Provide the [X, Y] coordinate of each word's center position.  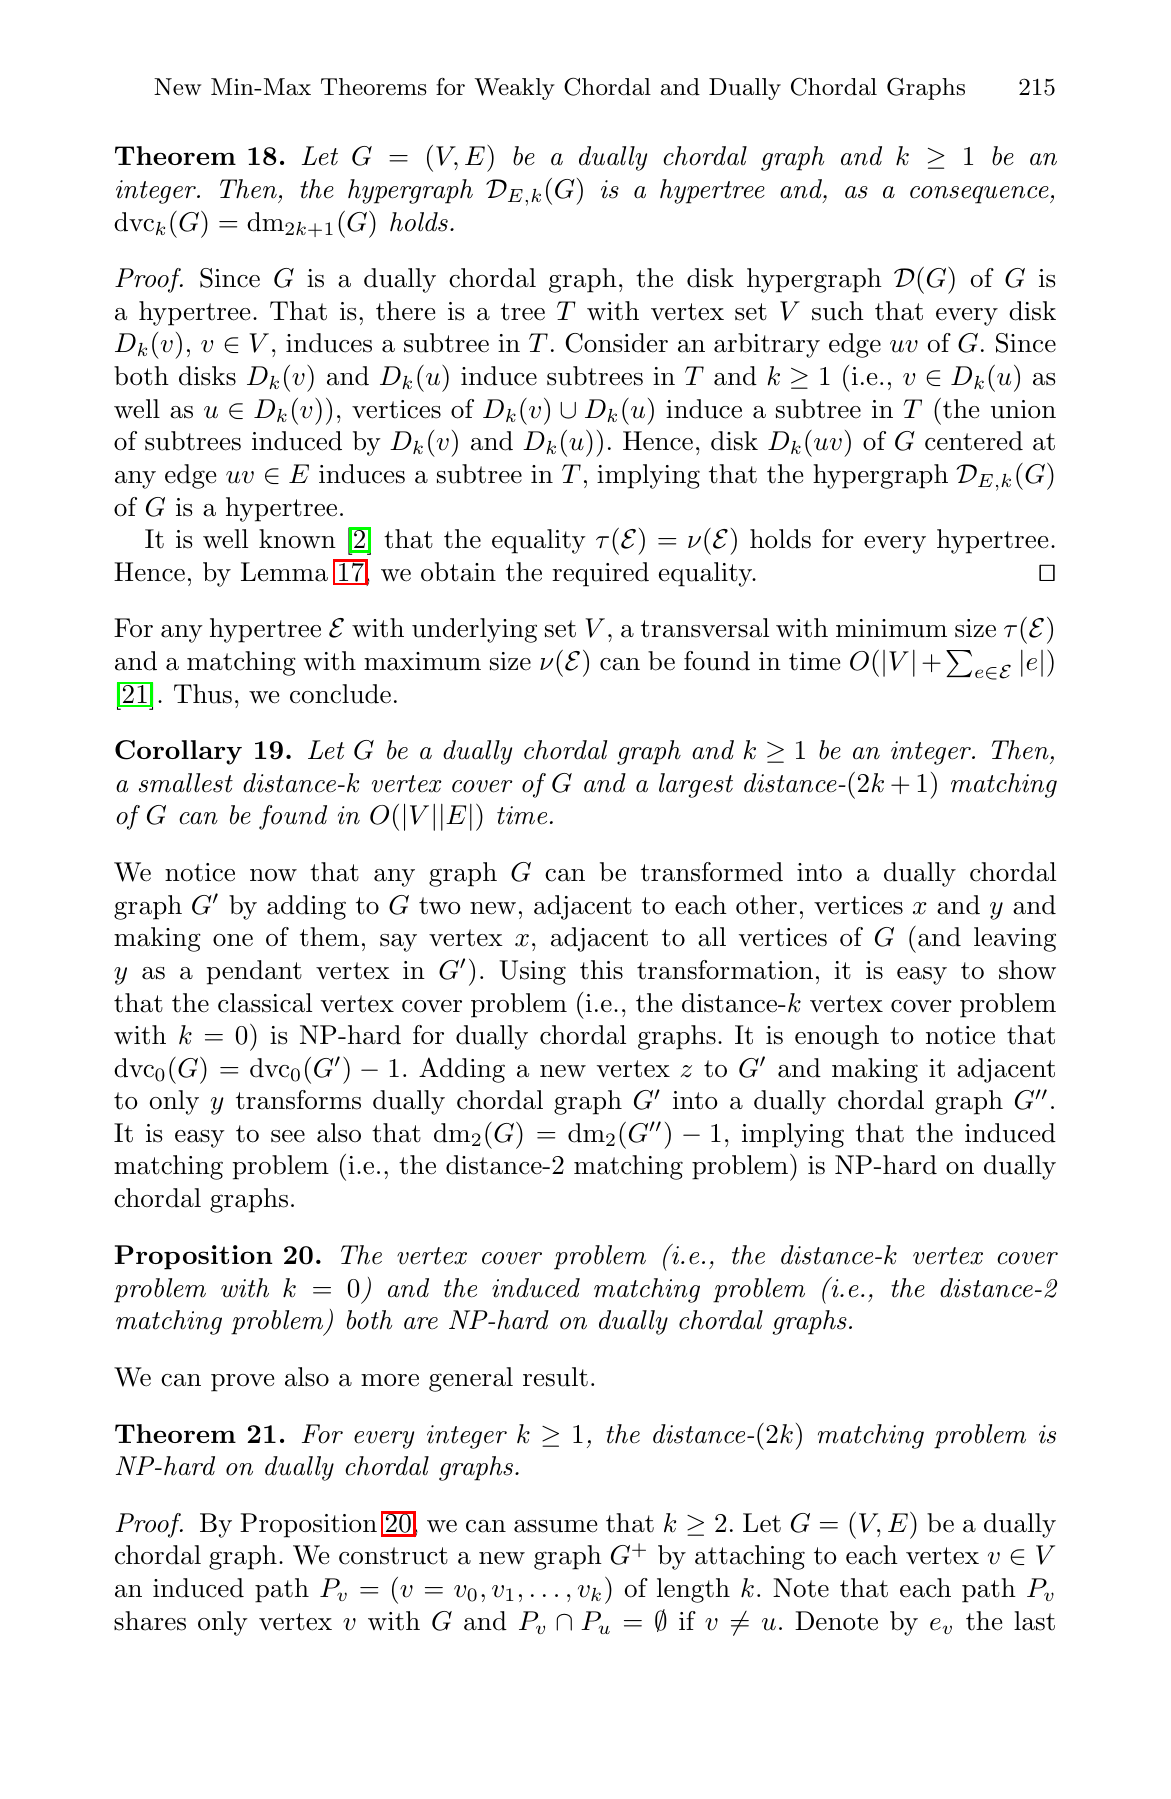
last [1034, 1621]
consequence [980, 195]
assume [555, 1526]
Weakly [515, 89]
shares [150, 1621]
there [405, 311]
